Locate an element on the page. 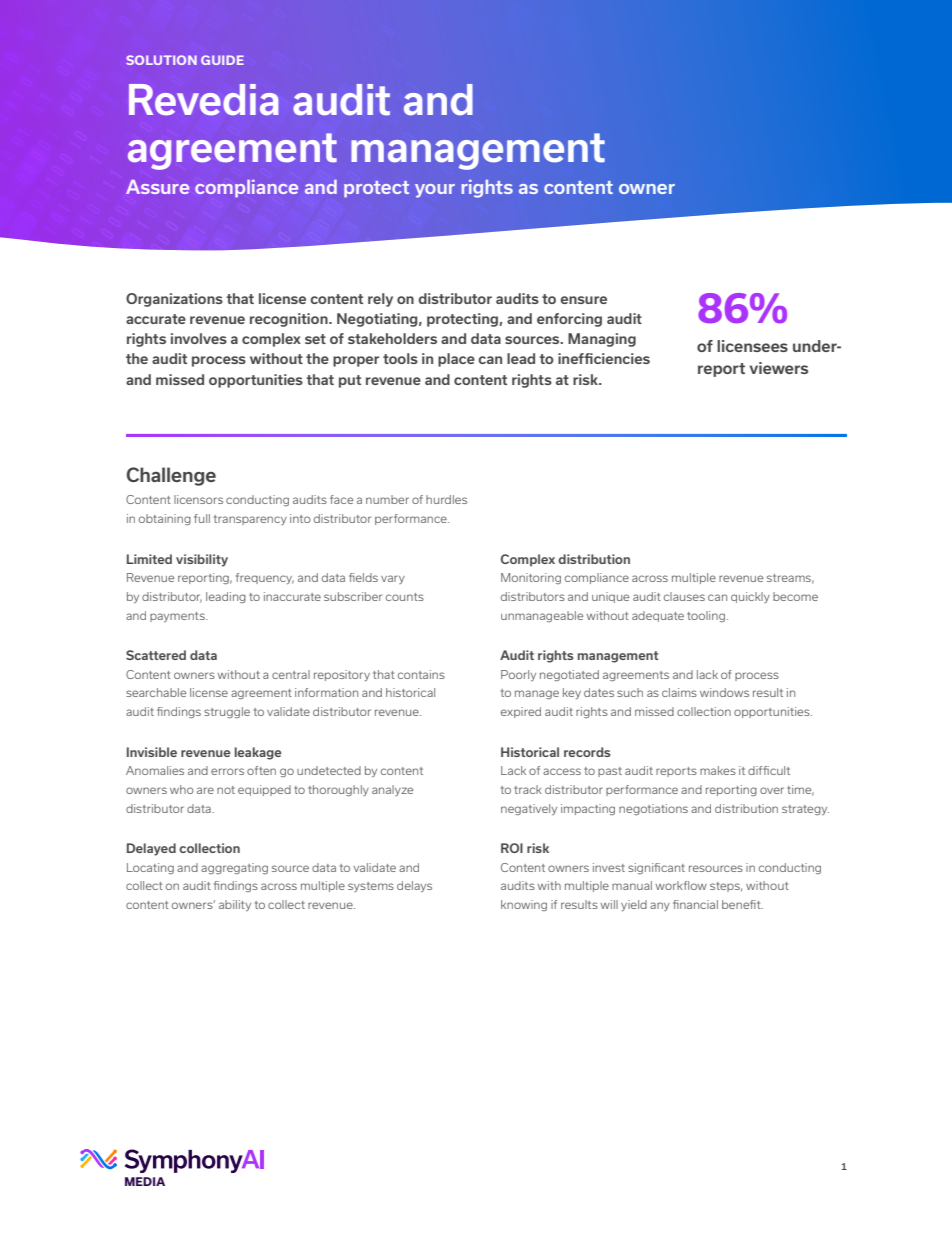 Image resolution: width=952 pixels, height=1233 pixels. MEDIA is located at coordinates (145, 1181).
